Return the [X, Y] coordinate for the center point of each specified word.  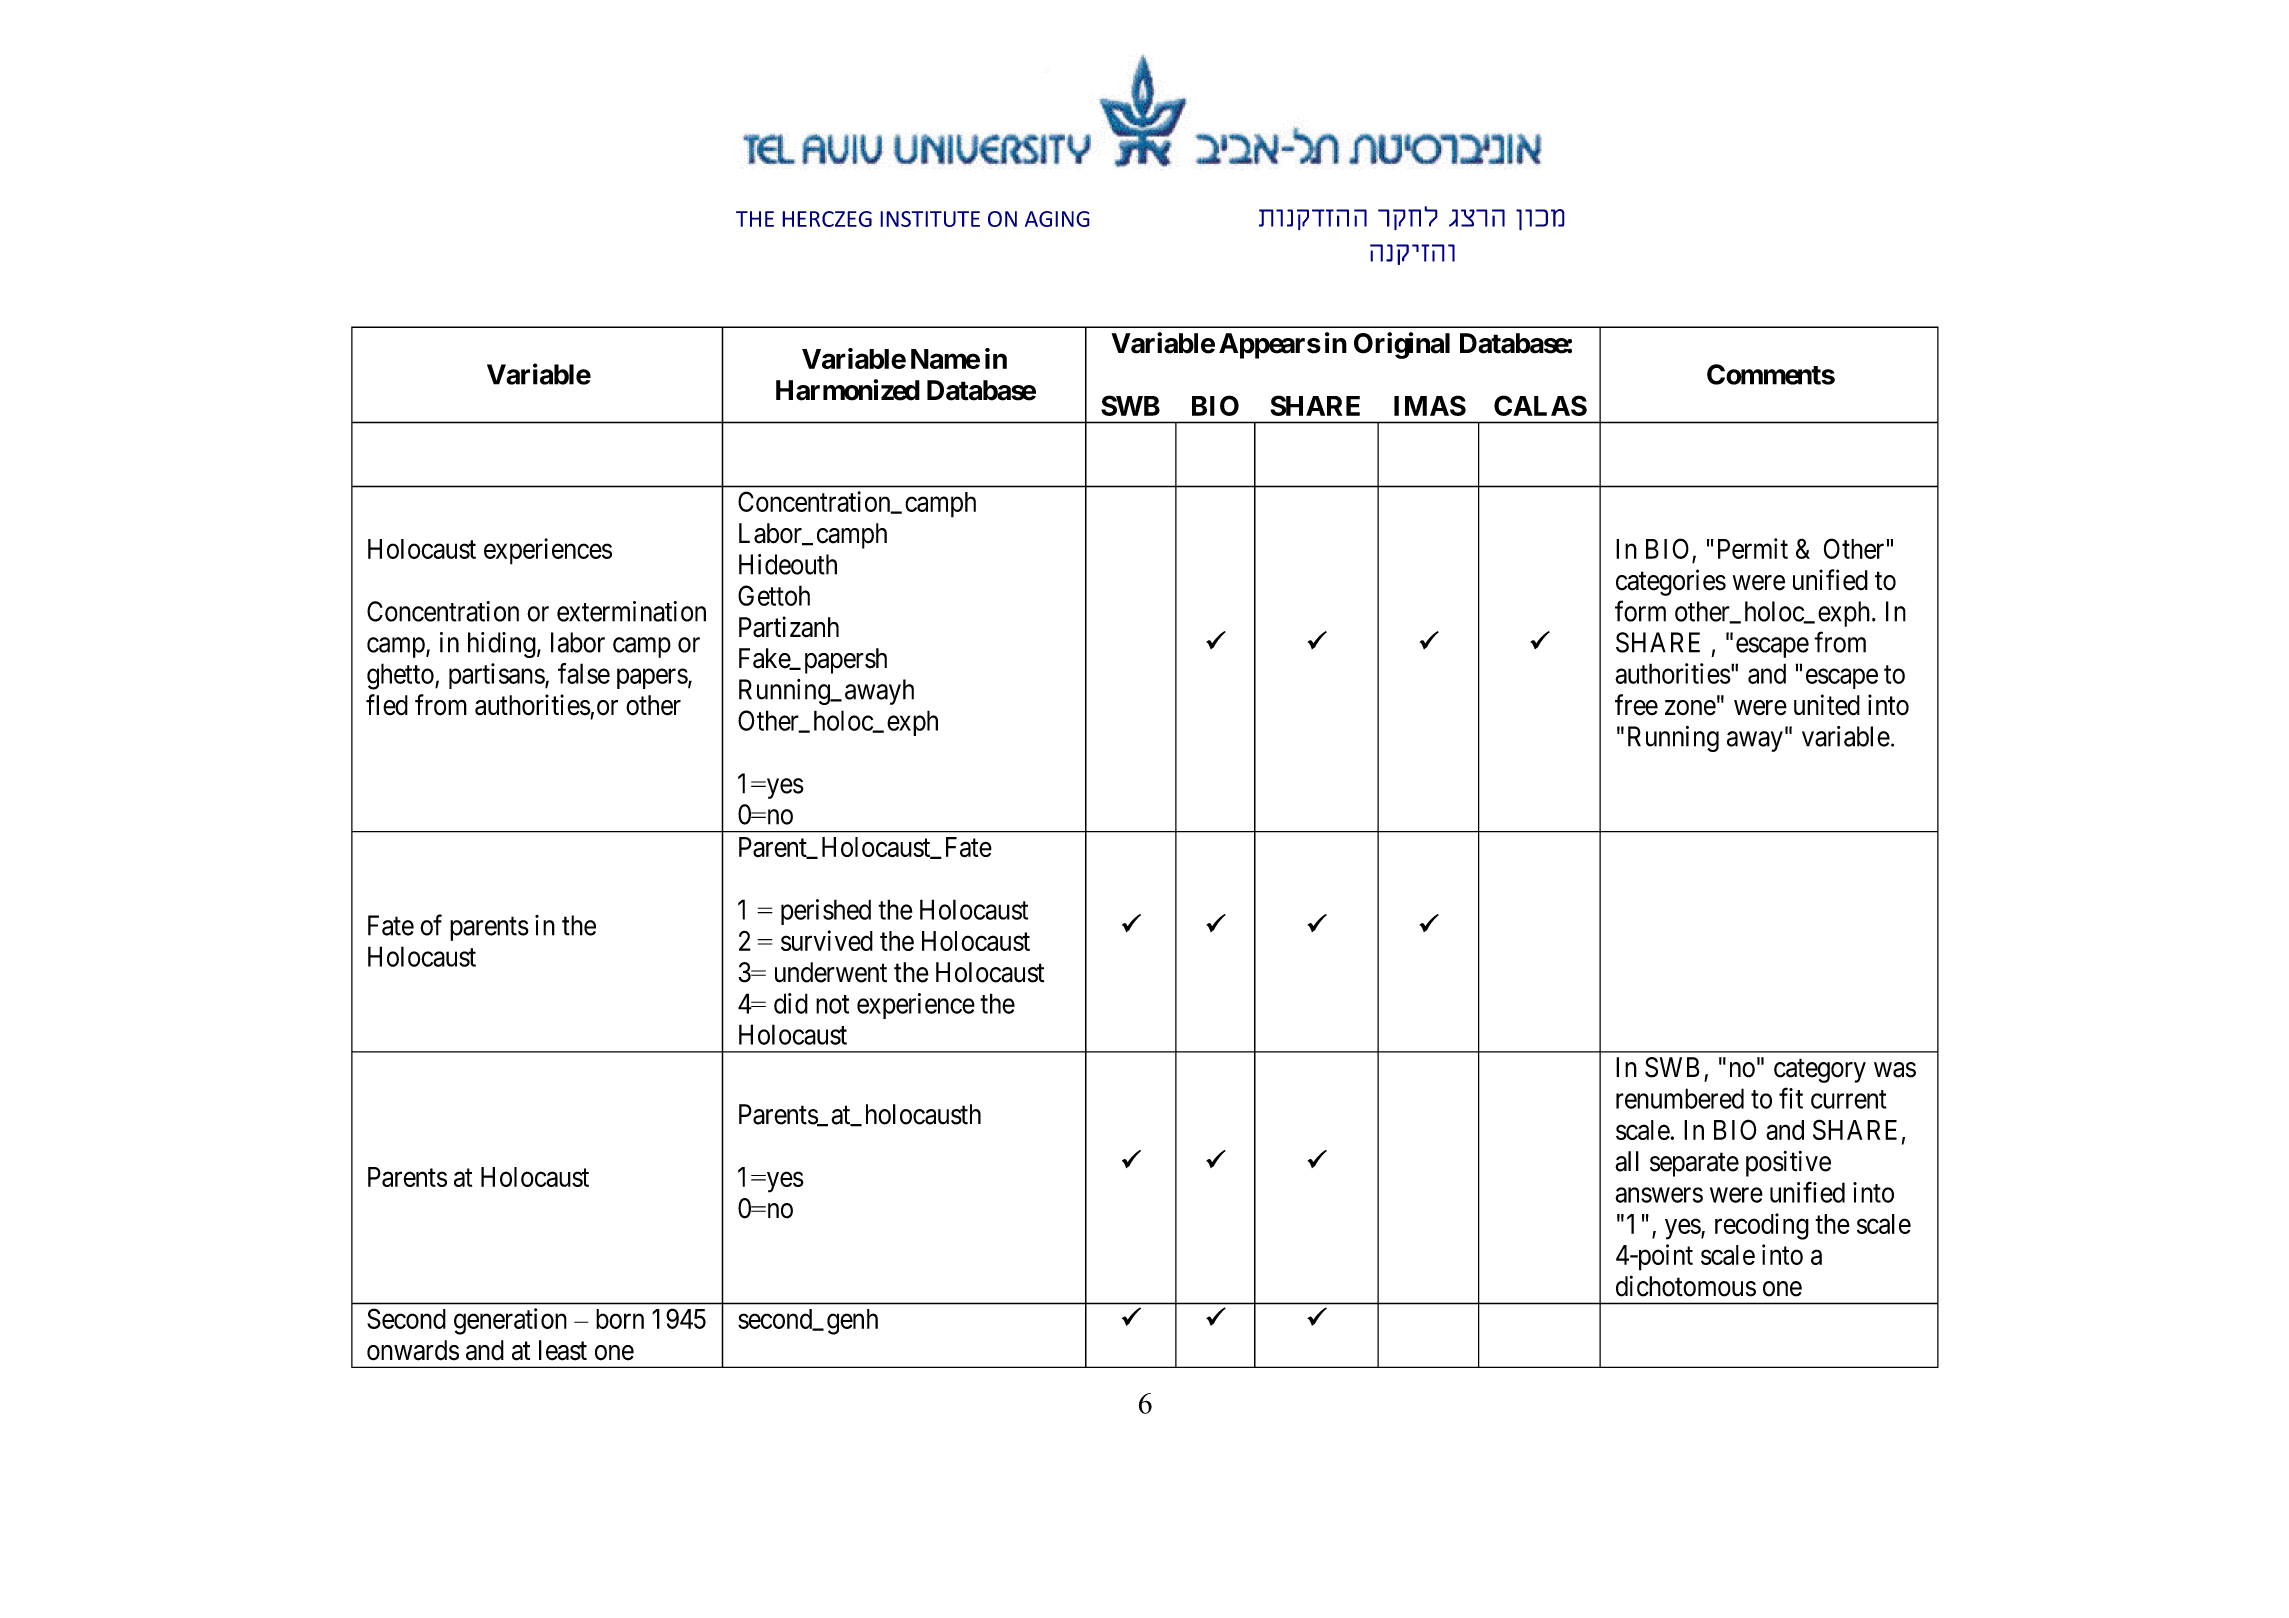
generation [510, 1321]
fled [387, 705]
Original [1402, 345]
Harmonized [848, 390]
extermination [631, 611]
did [791, 1003]
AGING [1057, 219]
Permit [1753, 548]
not [832, 1004]
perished [826, 912]
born [620, 1319]
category [1820, 1071]
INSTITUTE [930, 219]
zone [1690, 708]
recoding [1762, 1226]
